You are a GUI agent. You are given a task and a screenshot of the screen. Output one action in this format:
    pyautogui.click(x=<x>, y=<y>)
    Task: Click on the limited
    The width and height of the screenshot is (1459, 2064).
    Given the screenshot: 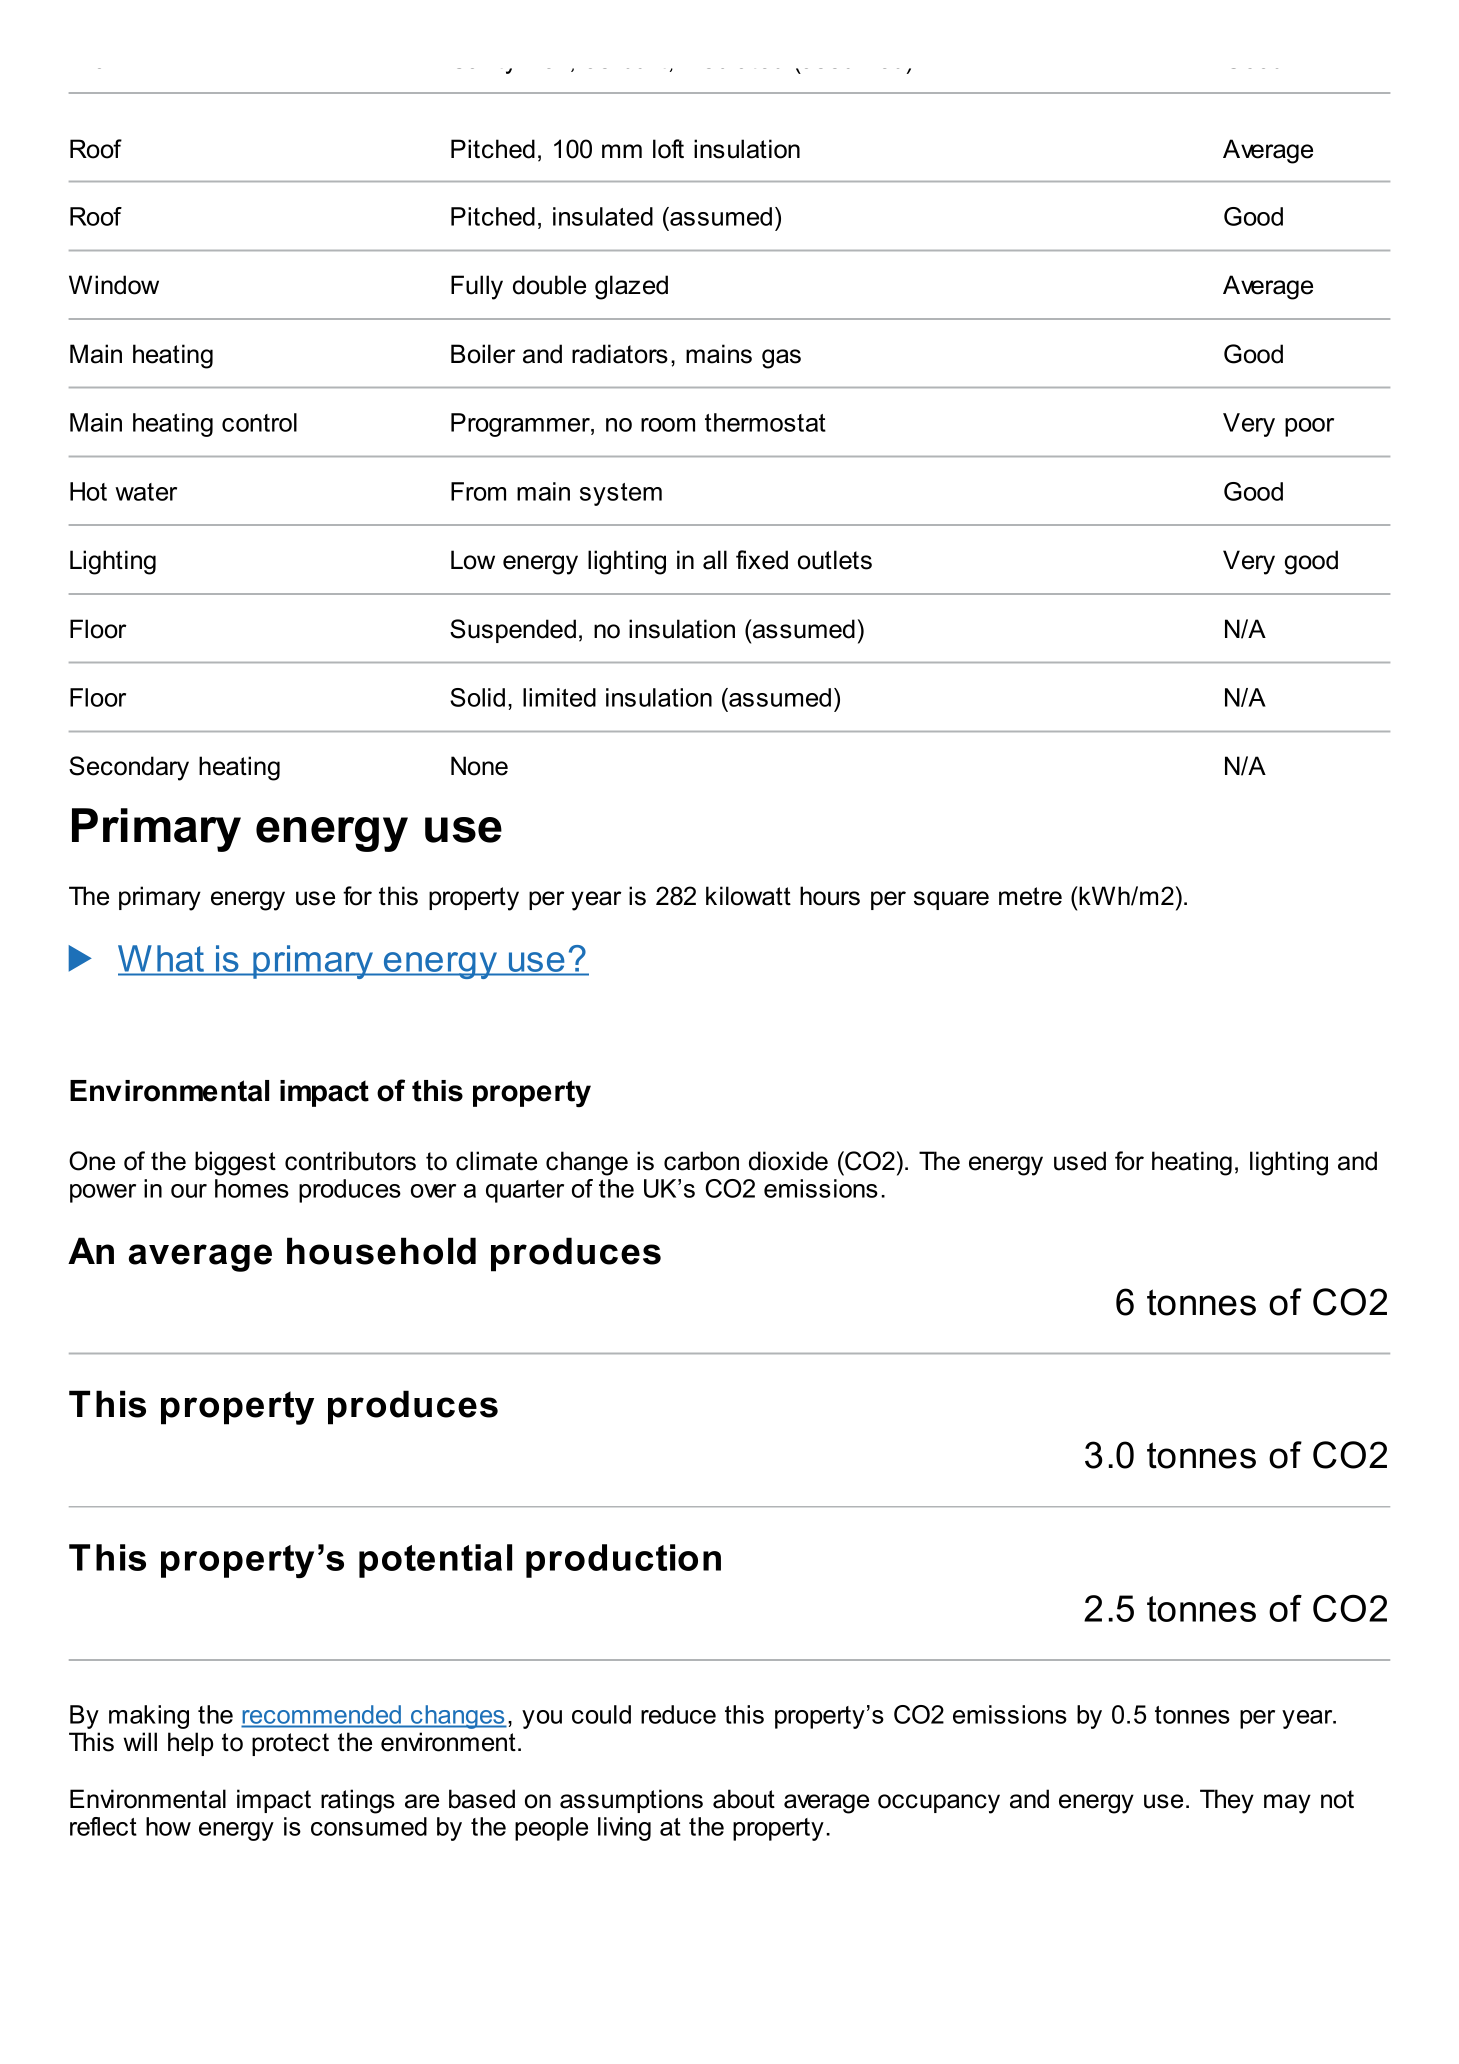 What is the action you would take?
    pyautogui.click(x=559, y=697)
